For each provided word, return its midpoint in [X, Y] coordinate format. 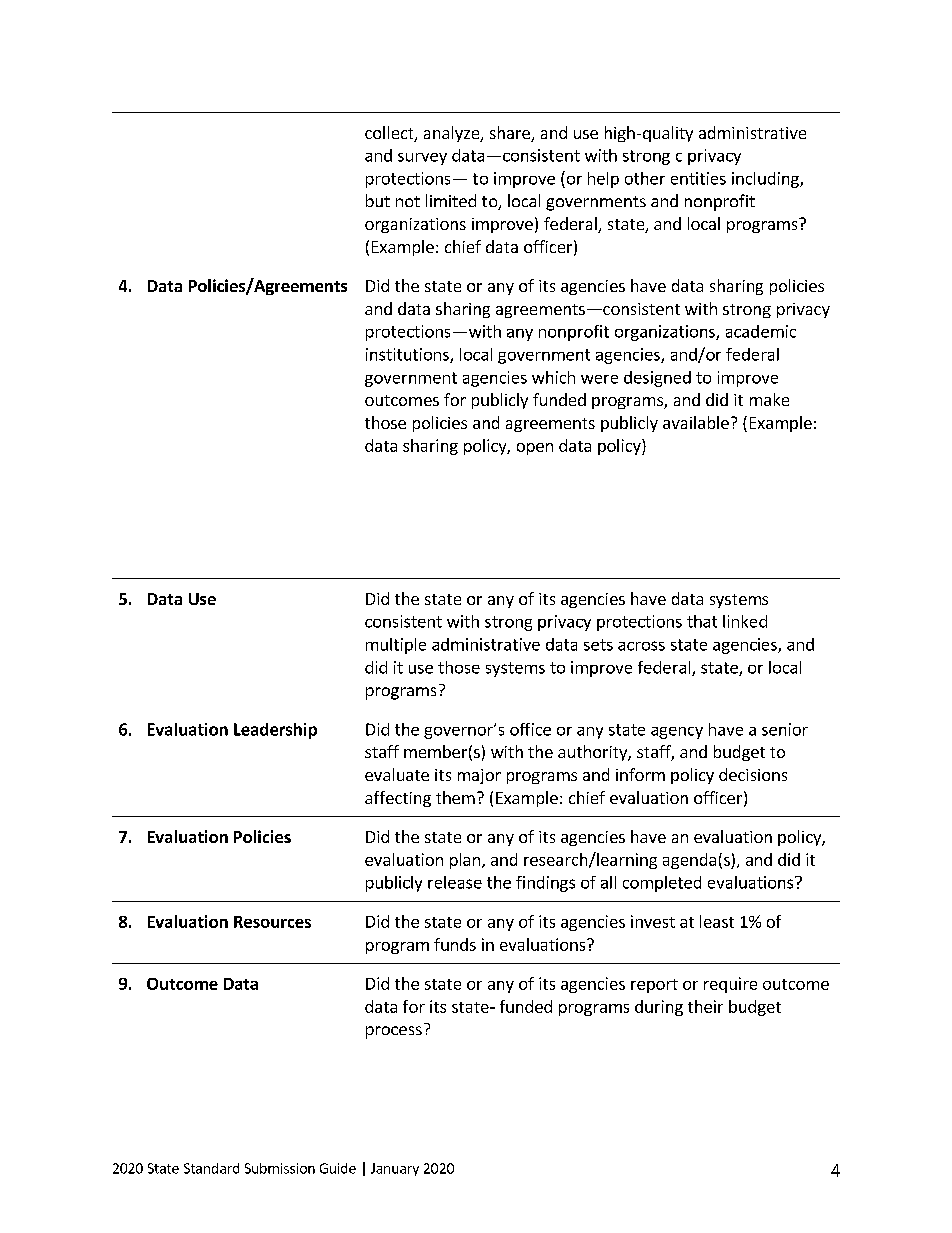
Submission [280, 1168]
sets [598, 645]
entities [698, 178]
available [696, 422]
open [535, 449]
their [705, 1006]
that [702, 621]
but [378, 200]
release [455, 882]
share [511, 134]
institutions [408, 355]
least [717, 921]
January [395, 1169]
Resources [272, 922]
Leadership [275, 731]
